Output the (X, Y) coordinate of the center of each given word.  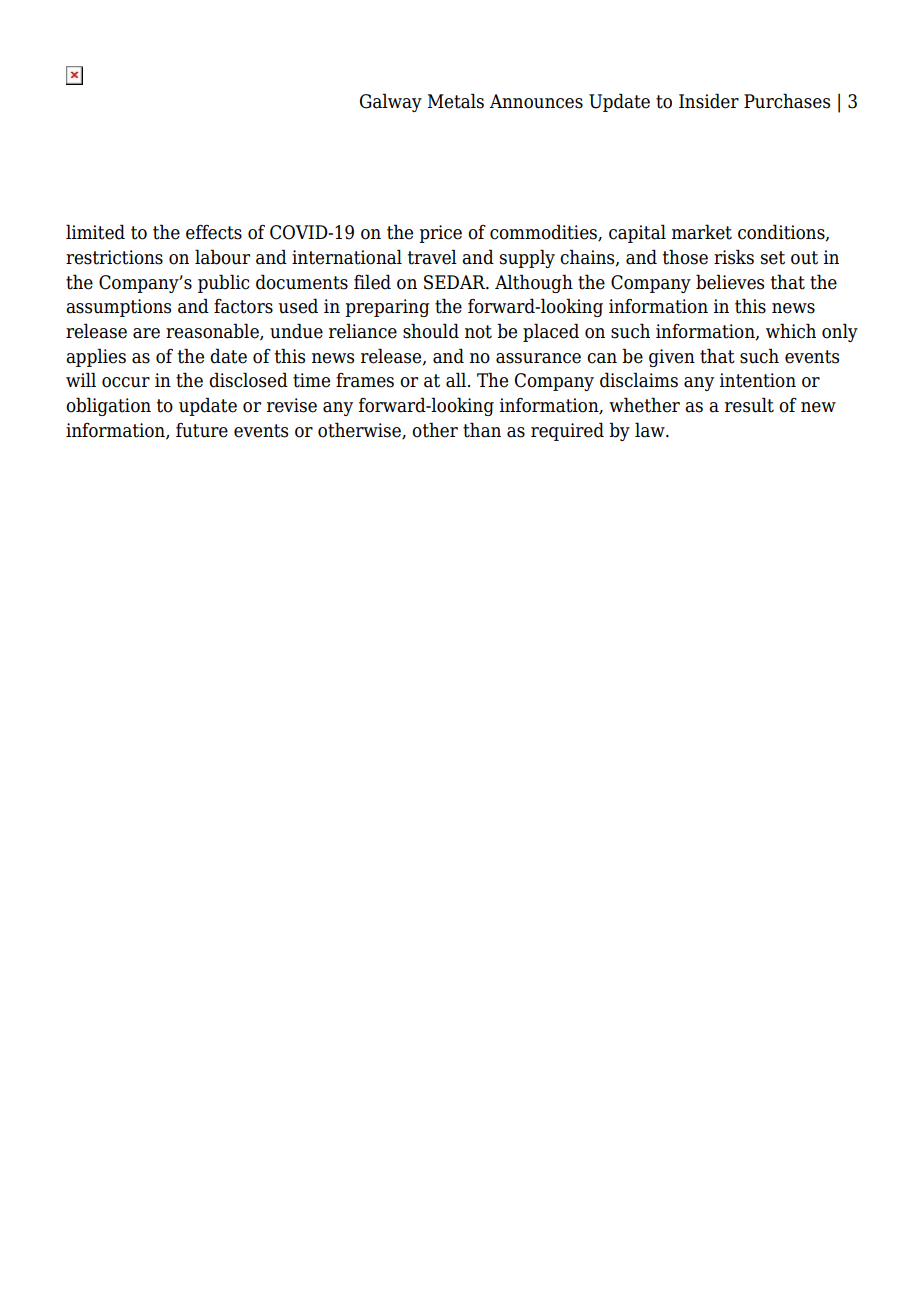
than (482, 430)
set (773, 258)
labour (222, 257)
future (202, 430)
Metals (456, 101)
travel (432, 257)
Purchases (787, 101)
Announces (536, 101)
